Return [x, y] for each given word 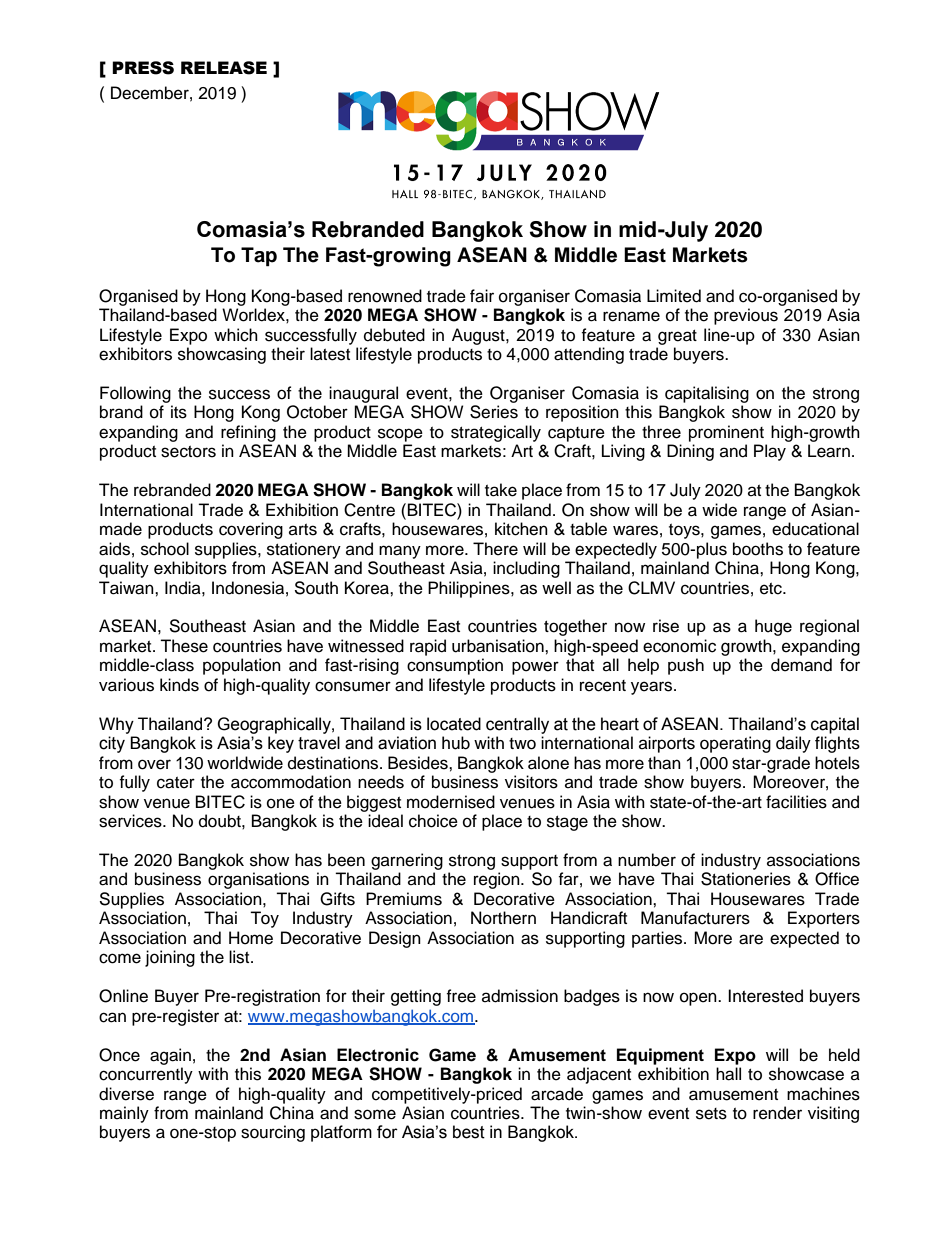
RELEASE [224, 68]
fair [482, 296]
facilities [796, 802]
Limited [674, 296]
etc [772, 589]
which [236, 335]
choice [433, 821]
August [479, 336]
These [184, 646]
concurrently [146, 1075]
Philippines [470, 589]
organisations [258, 880]
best [469, 1132]
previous [746, 316]
